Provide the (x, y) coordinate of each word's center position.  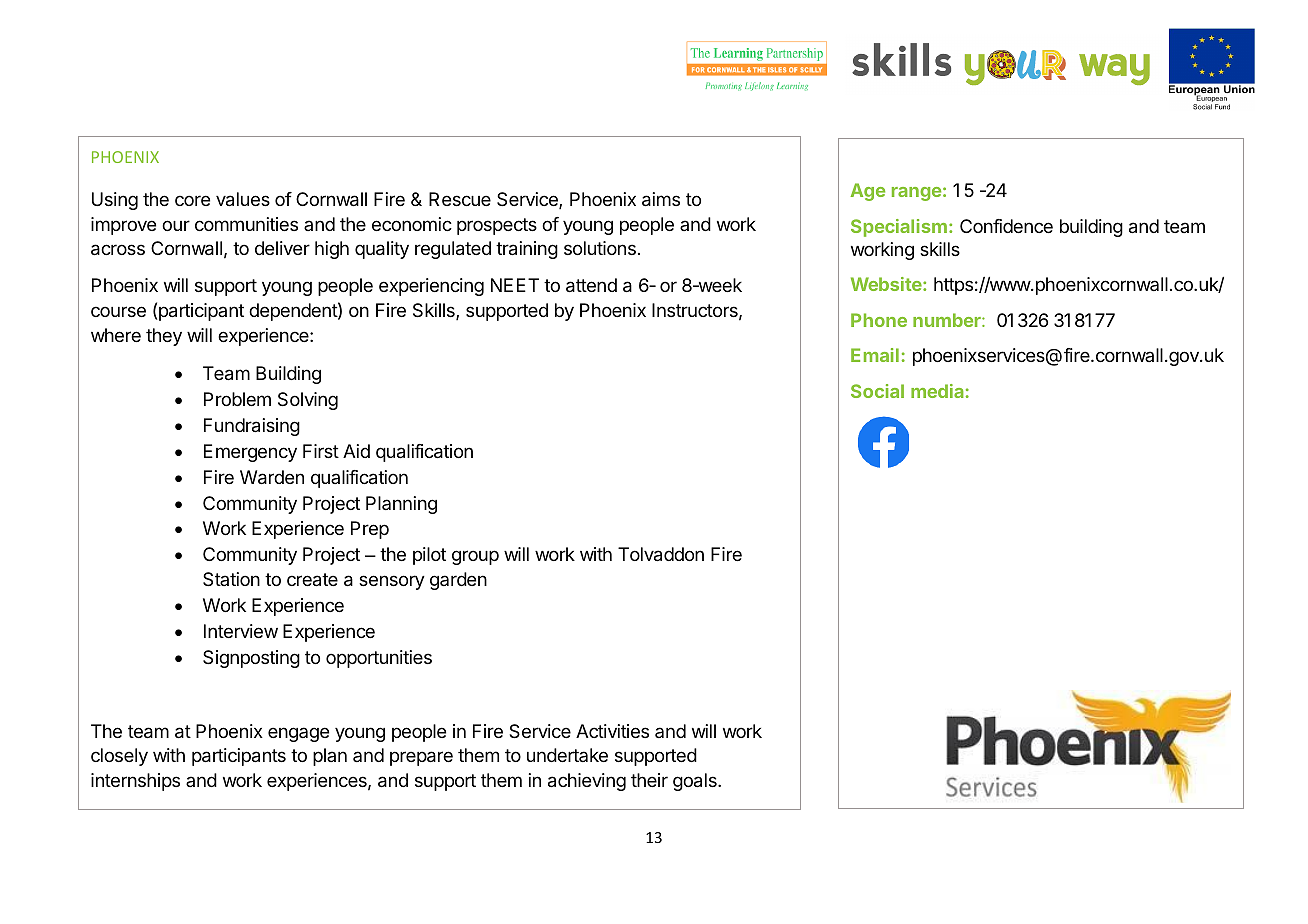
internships (135, 782)
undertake (567, 755)
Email (875, 355)
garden (458, 581)
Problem (237, 399)
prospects (497, 226)
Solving (308, 401)
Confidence (1006, 226)
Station (231, 579)
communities (246, 224)
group (475, 557)
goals (696, 782)
